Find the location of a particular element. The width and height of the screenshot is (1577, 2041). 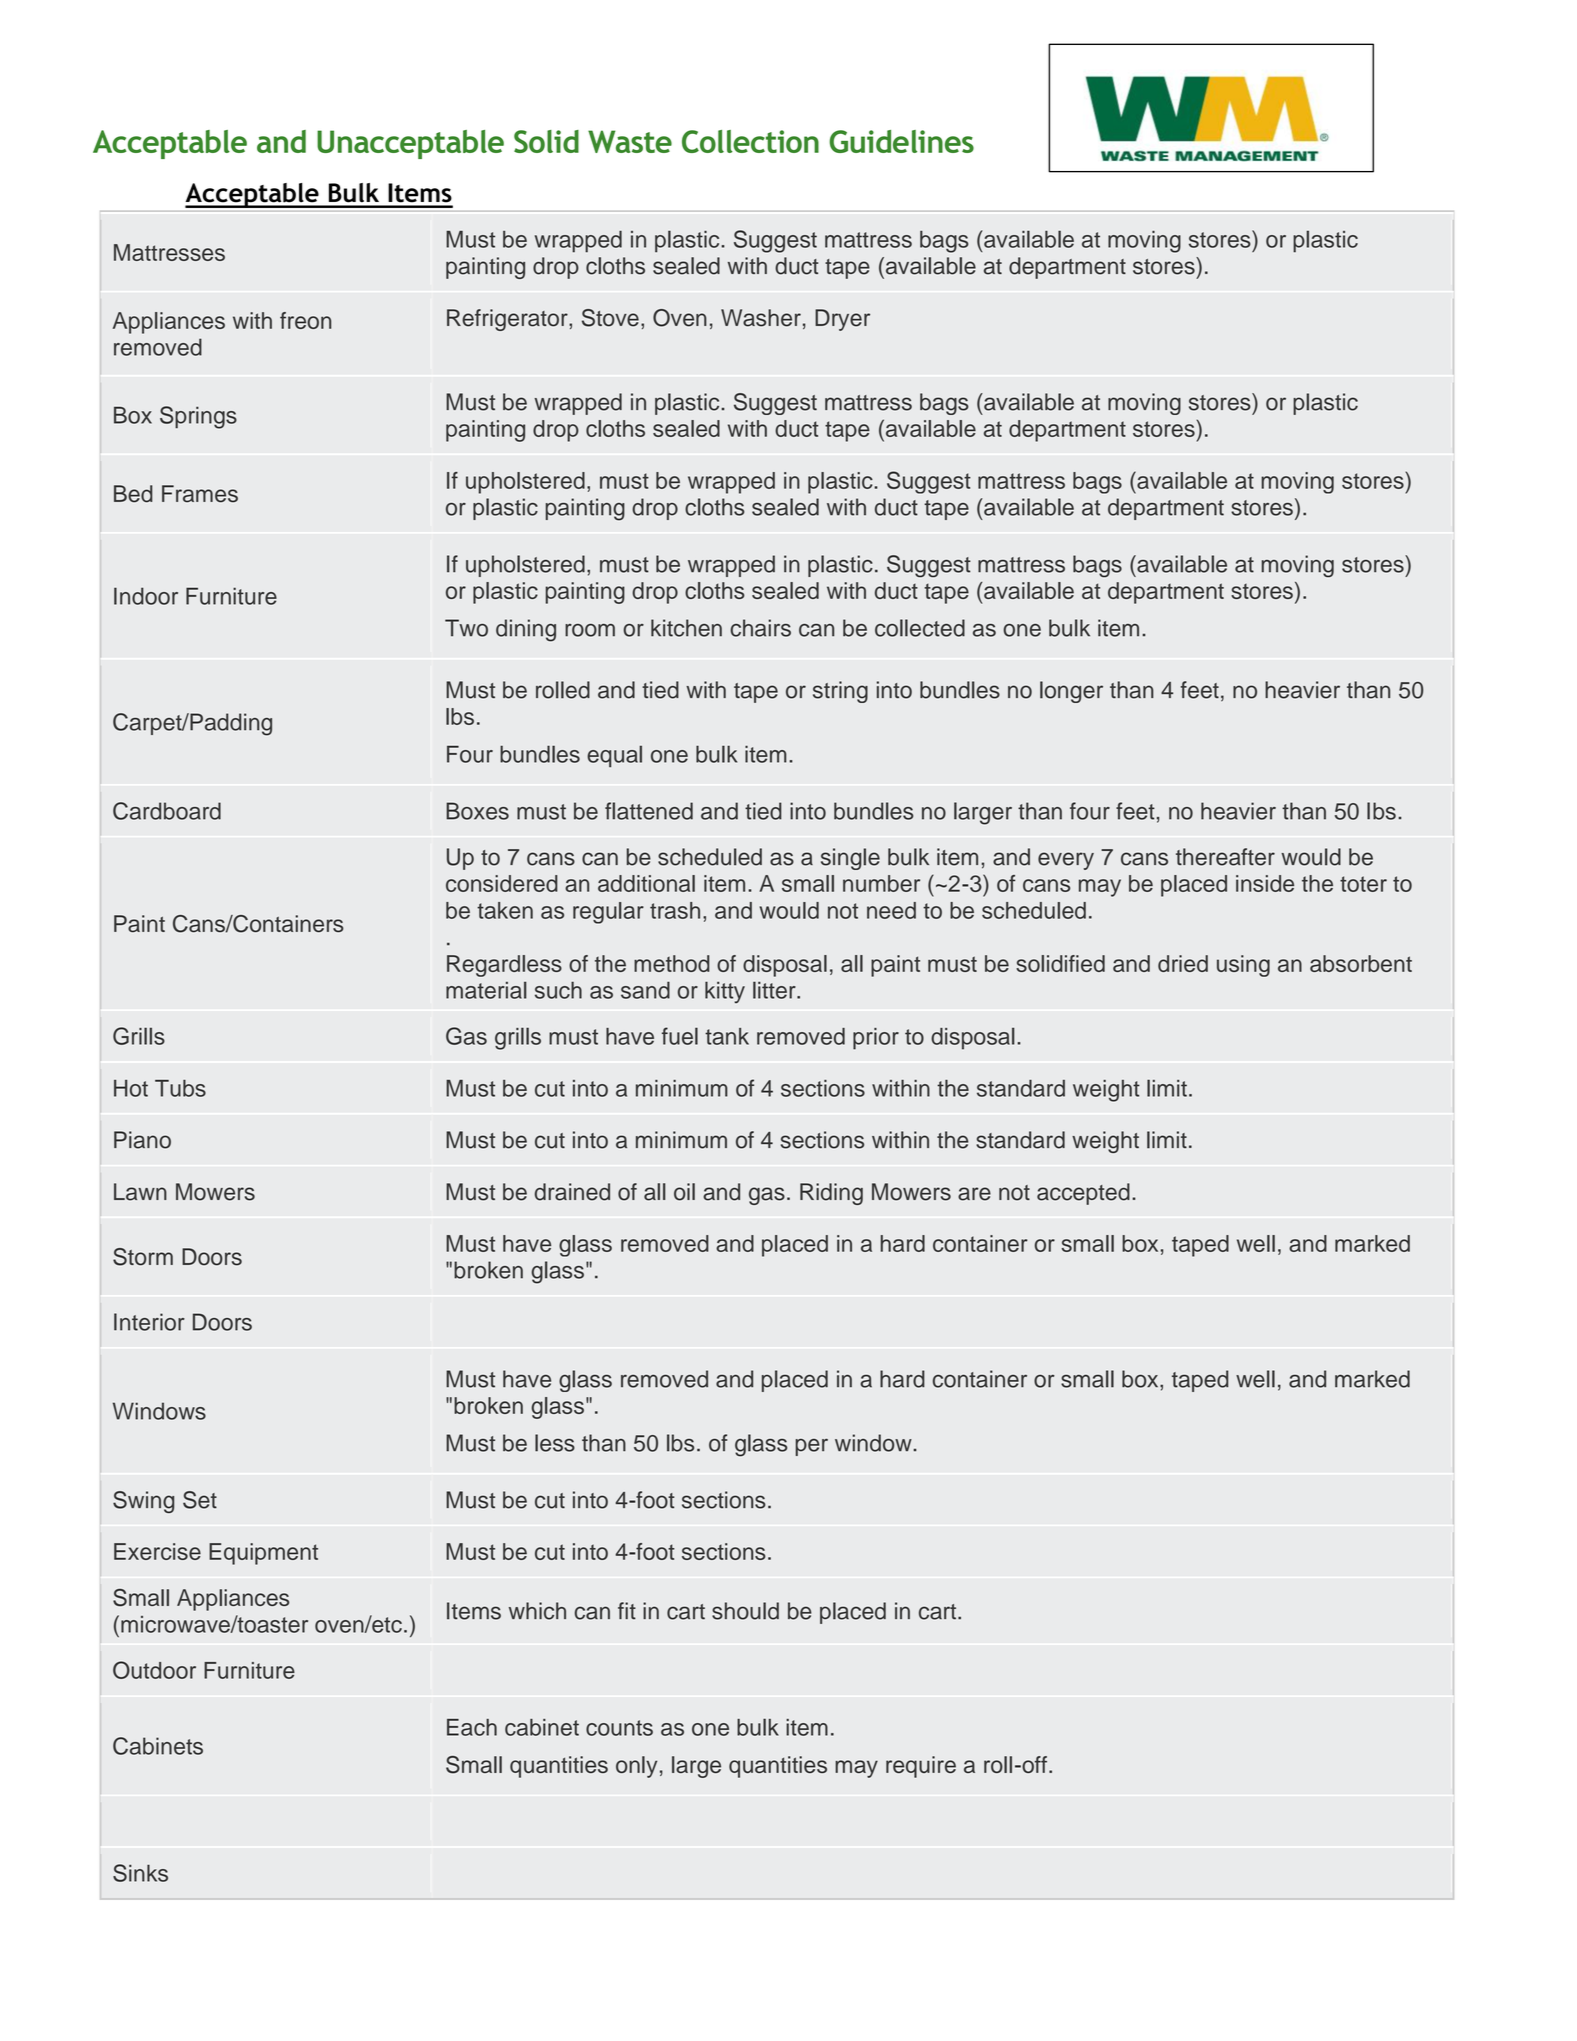

freon is located at coordinates (305, 320).
